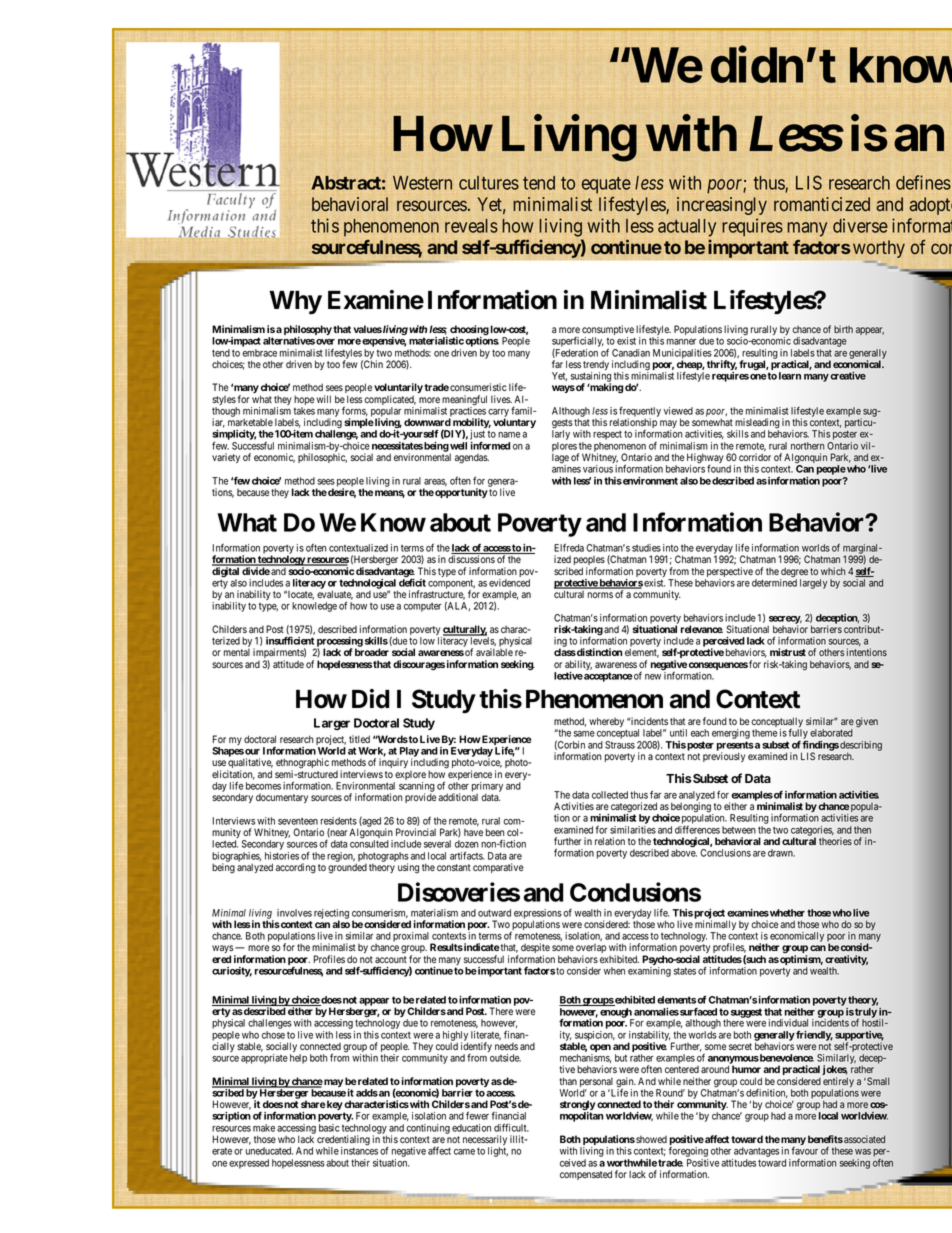 The width and height of the image is (952, 1233). What do you see at coordinates (646, 548) in the image?
I see `studies` at bounding box center [646, 548].
